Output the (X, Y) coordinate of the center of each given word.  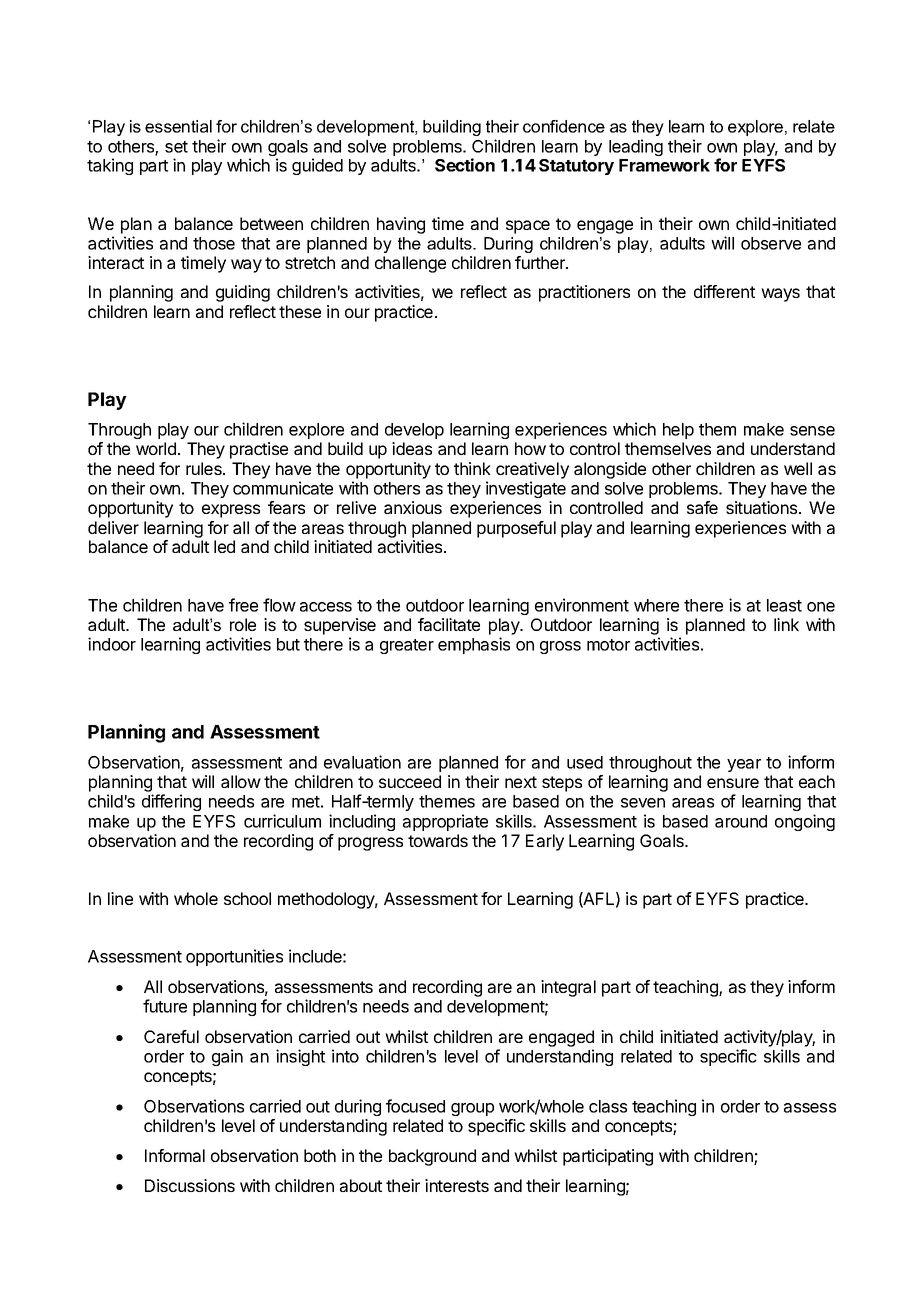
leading (636, 147)
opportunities (234, 957)
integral (568, 988)
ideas (412, 448)
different (724, 291)
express (231, 511)
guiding (243, 293)
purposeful (516, 529)
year (744, 765)
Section (465, 165)
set (176, 147)
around (741, 821)
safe (702, 507)
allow (241, 781)
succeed (410, 781)
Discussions (190, 1185)
